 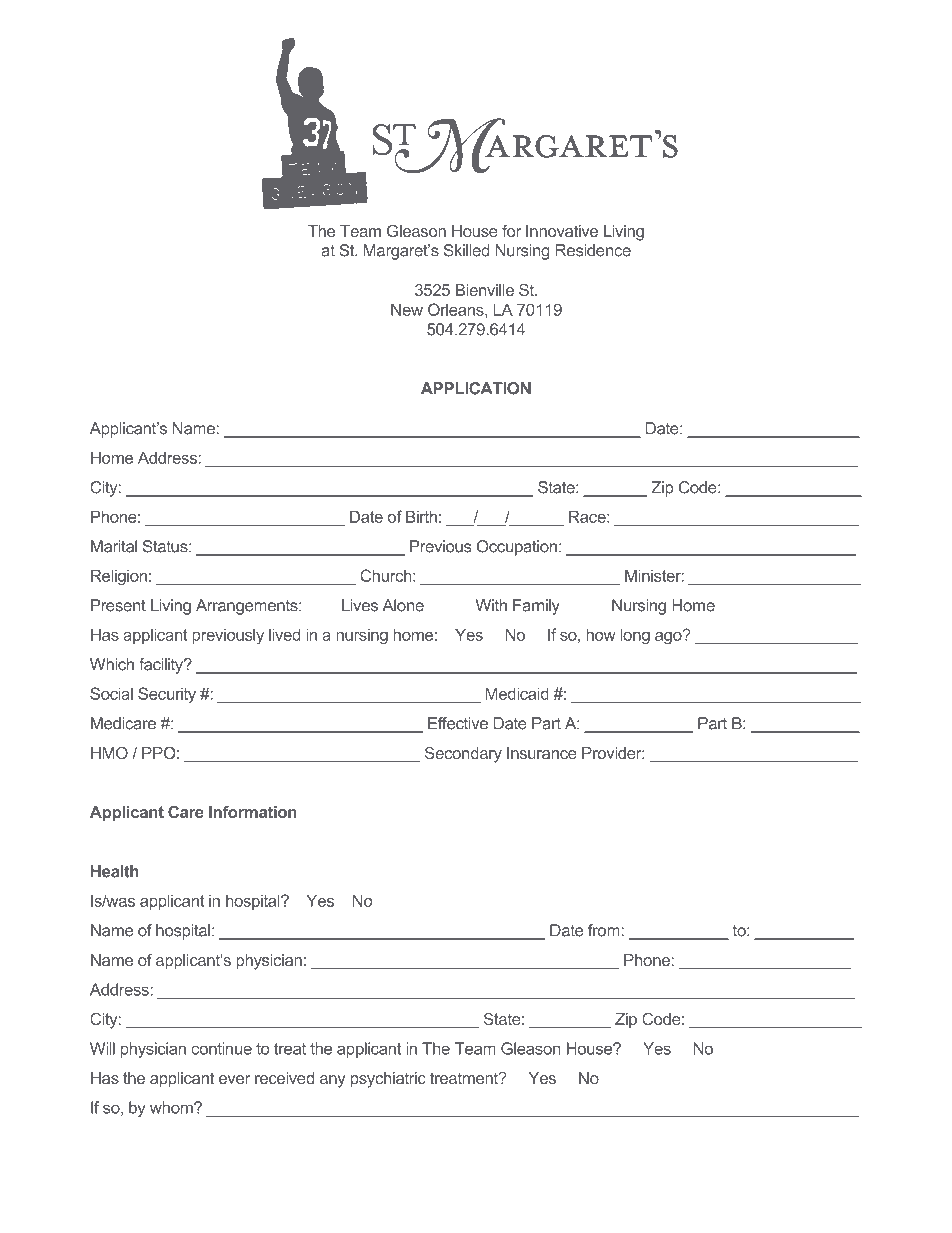 I want to click on Information, so click(x=253, y=812).
